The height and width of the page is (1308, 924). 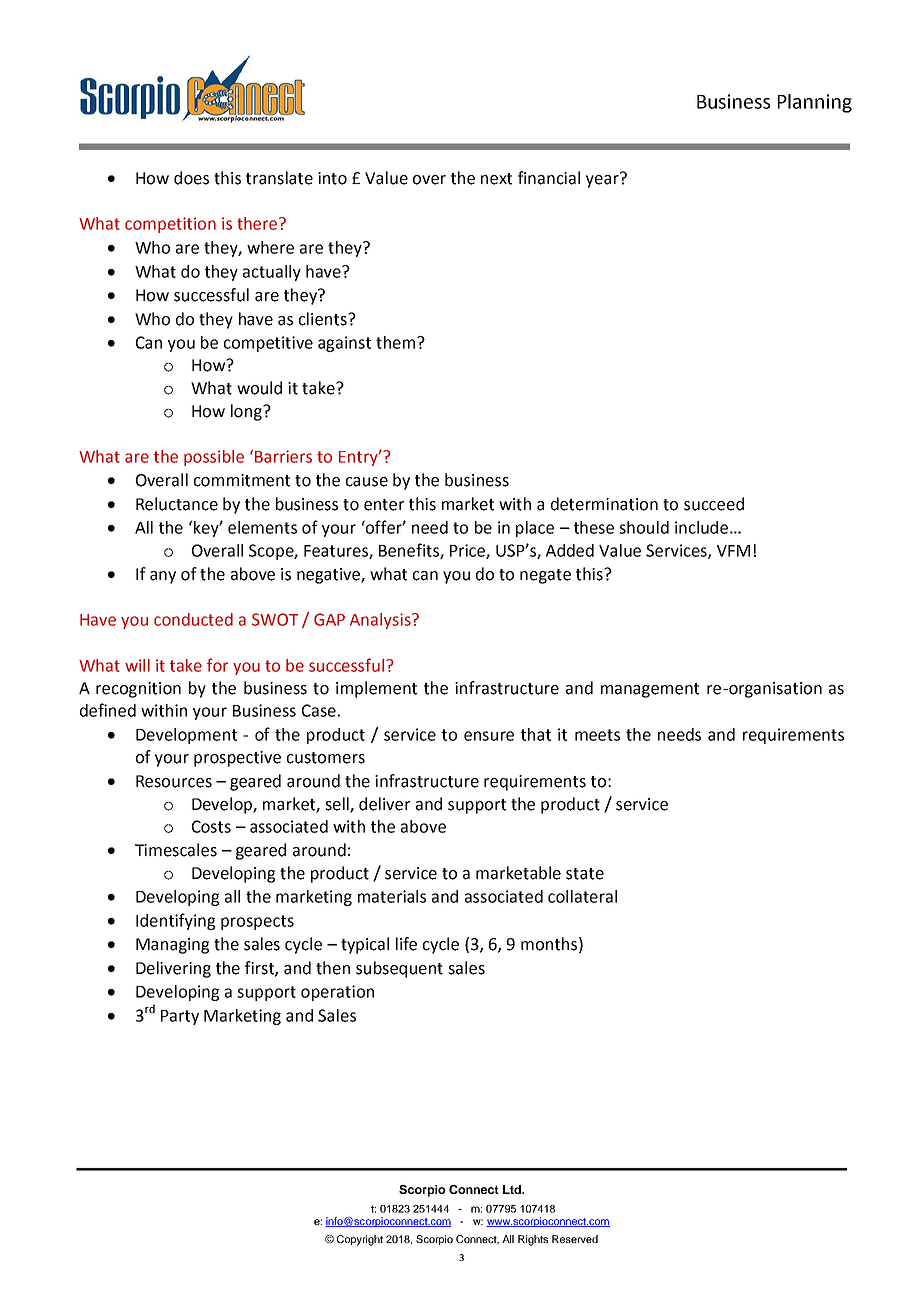 What do you see at coordinates (191, 178) in the page?
I see `does` at bounding box center [191, 178].
